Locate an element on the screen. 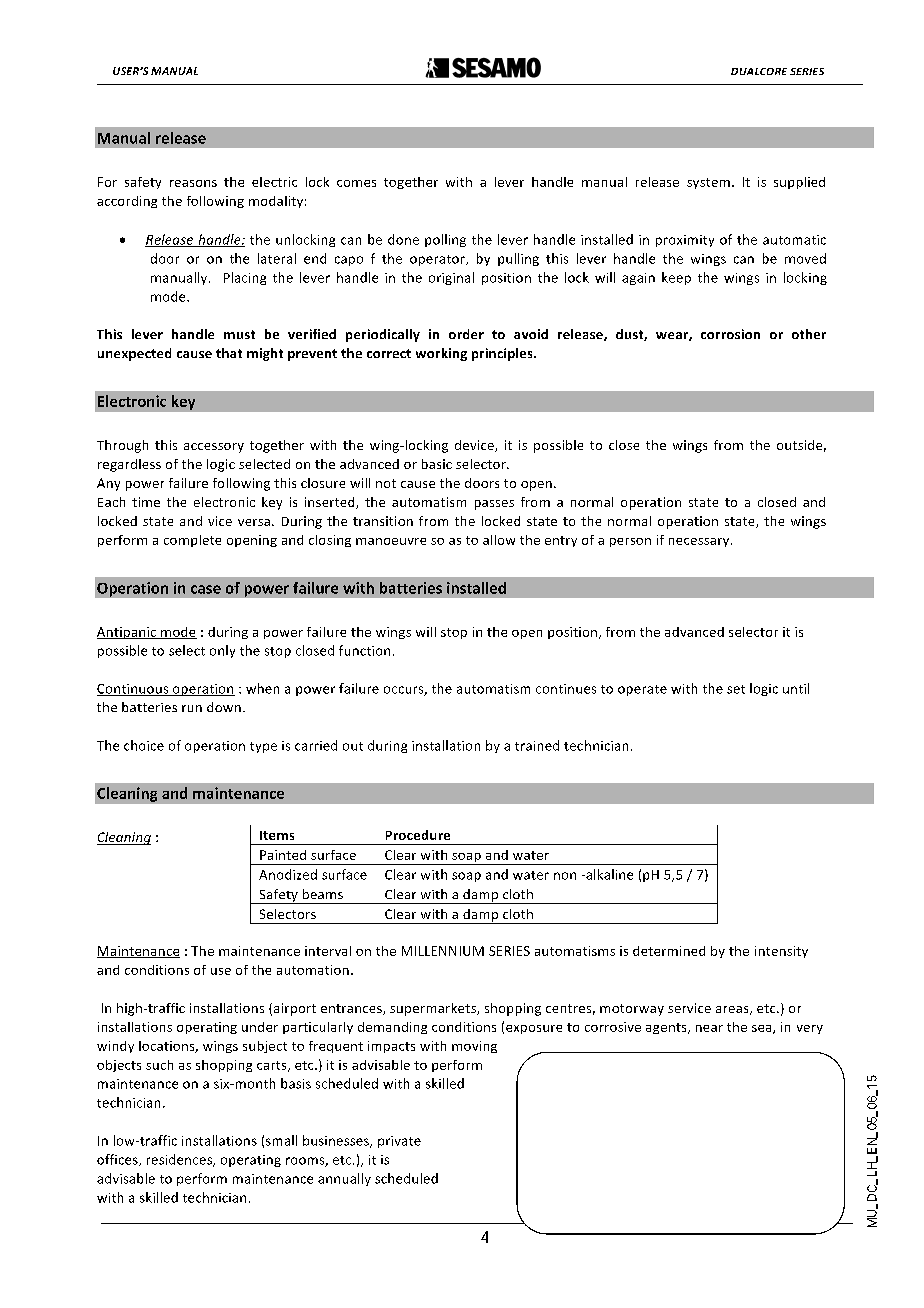 This screenshot has width=924, height=1308. system is located at coordinates (708, 183).
